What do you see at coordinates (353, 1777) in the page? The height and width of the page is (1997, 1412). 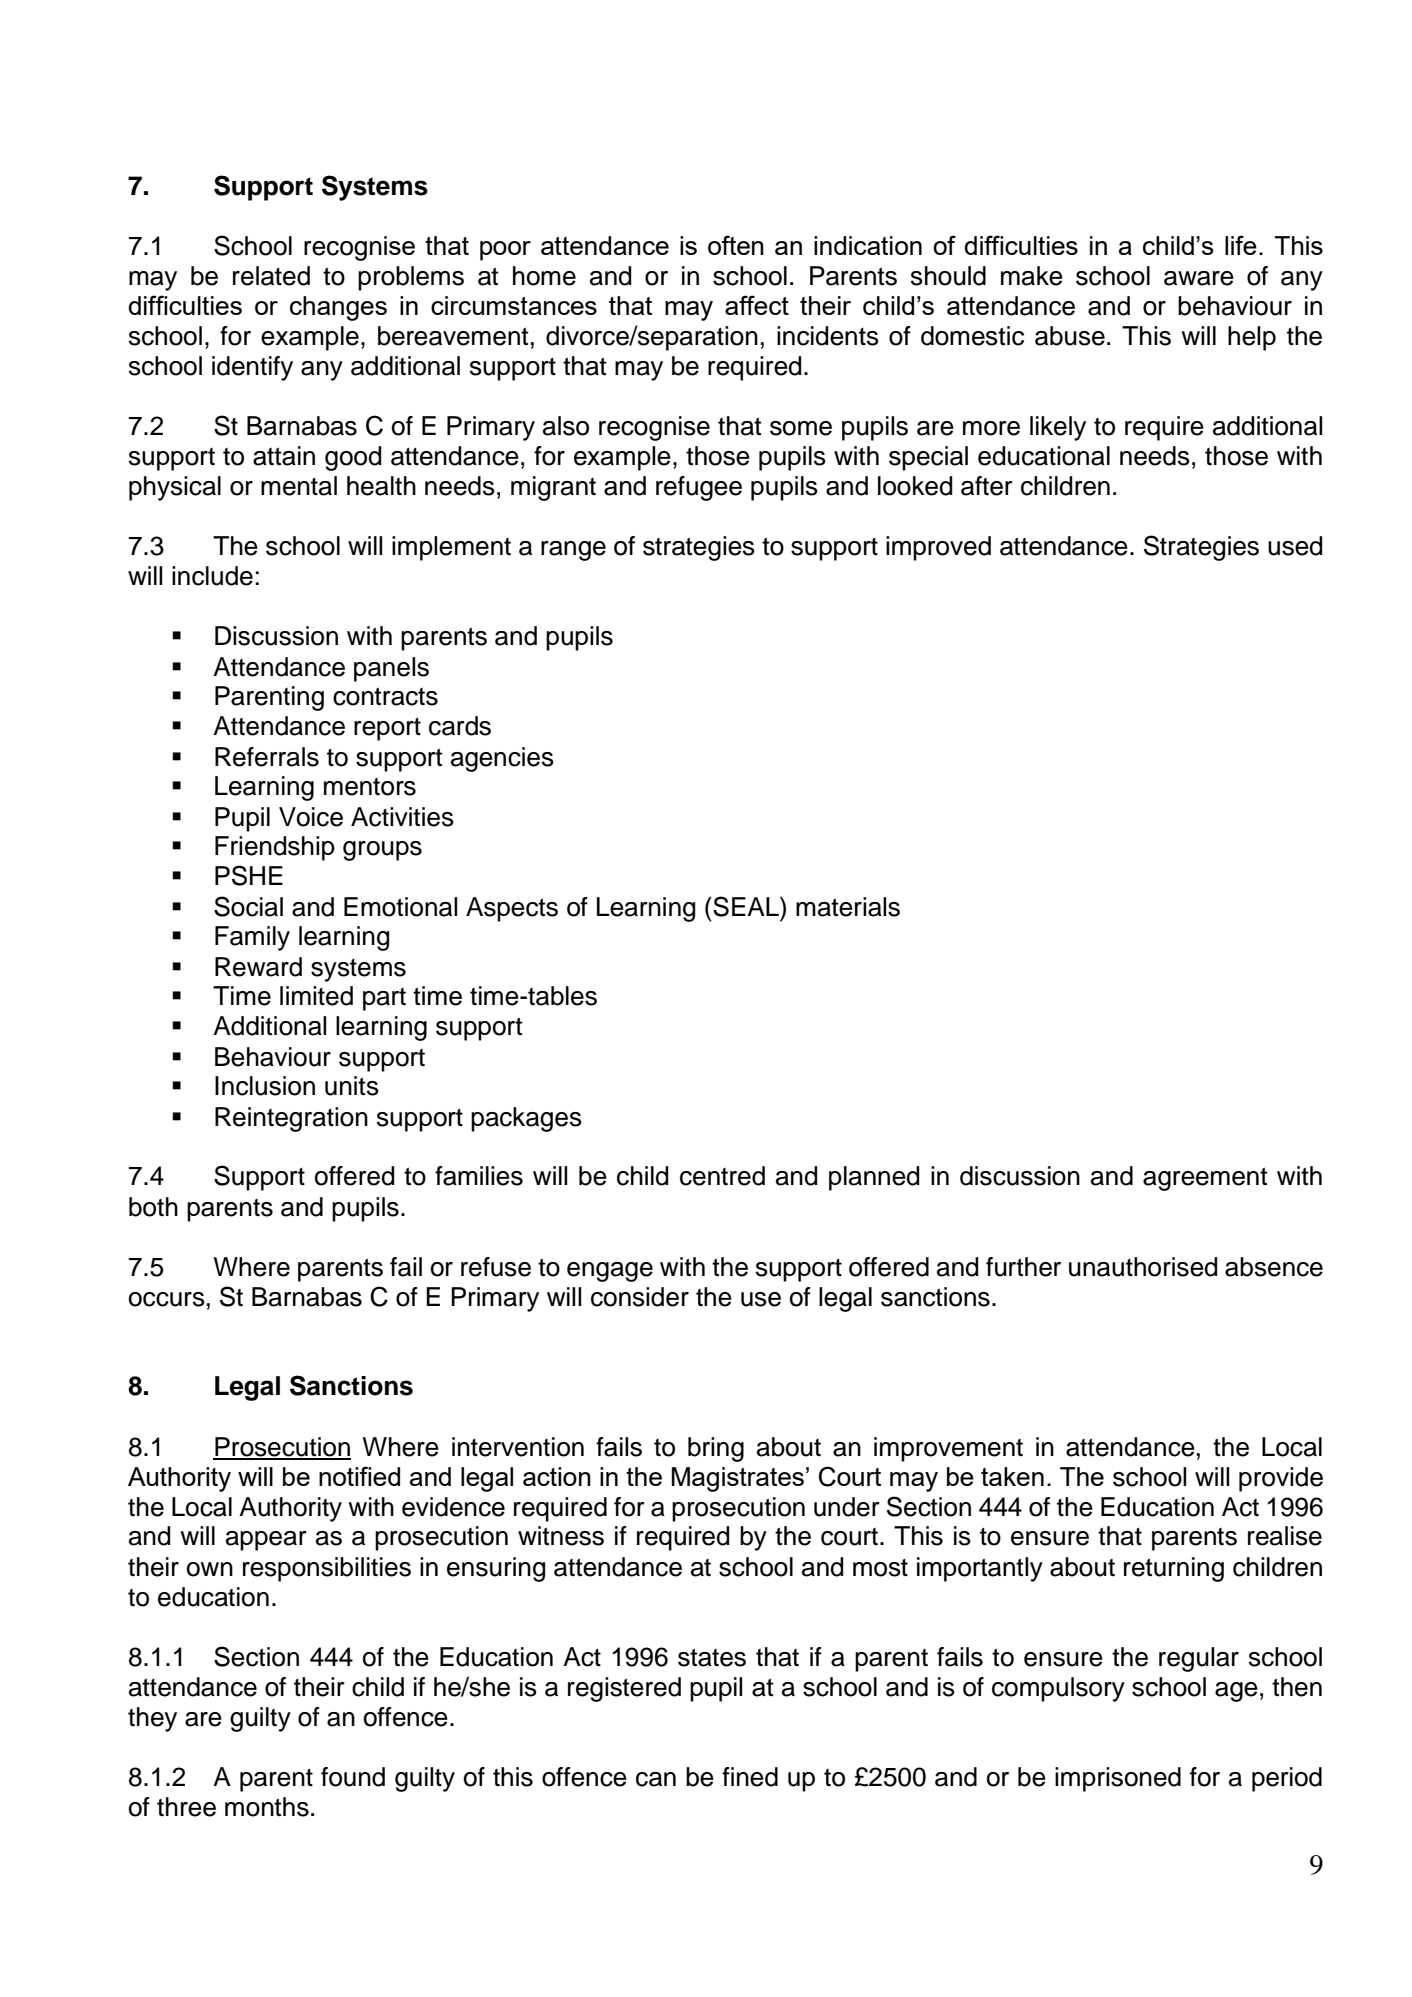 I see `found` at bounding box center [353, 1777].
